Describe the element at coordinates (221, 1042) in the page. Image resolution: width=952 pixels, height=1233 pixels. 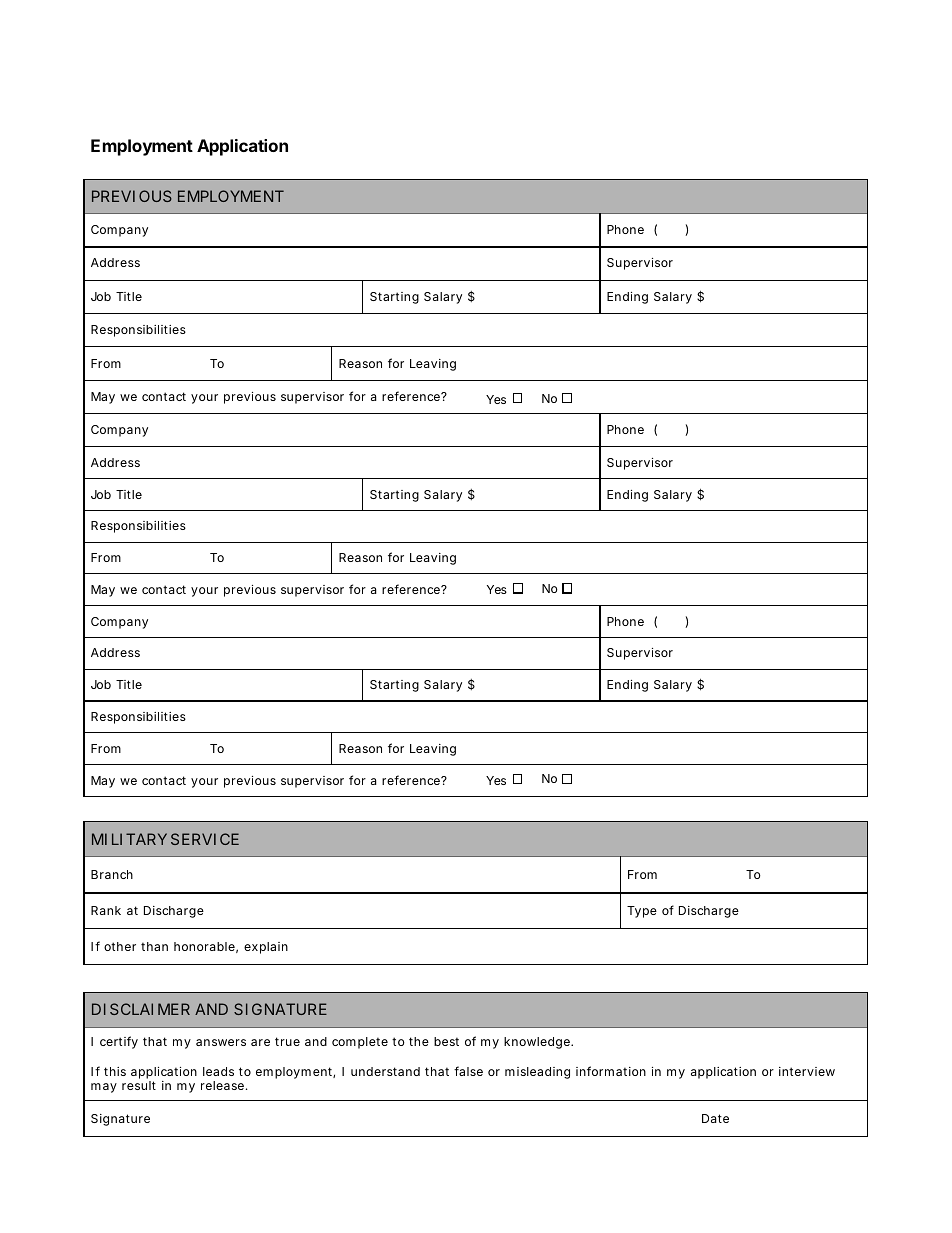
I see `answers` at that location.
